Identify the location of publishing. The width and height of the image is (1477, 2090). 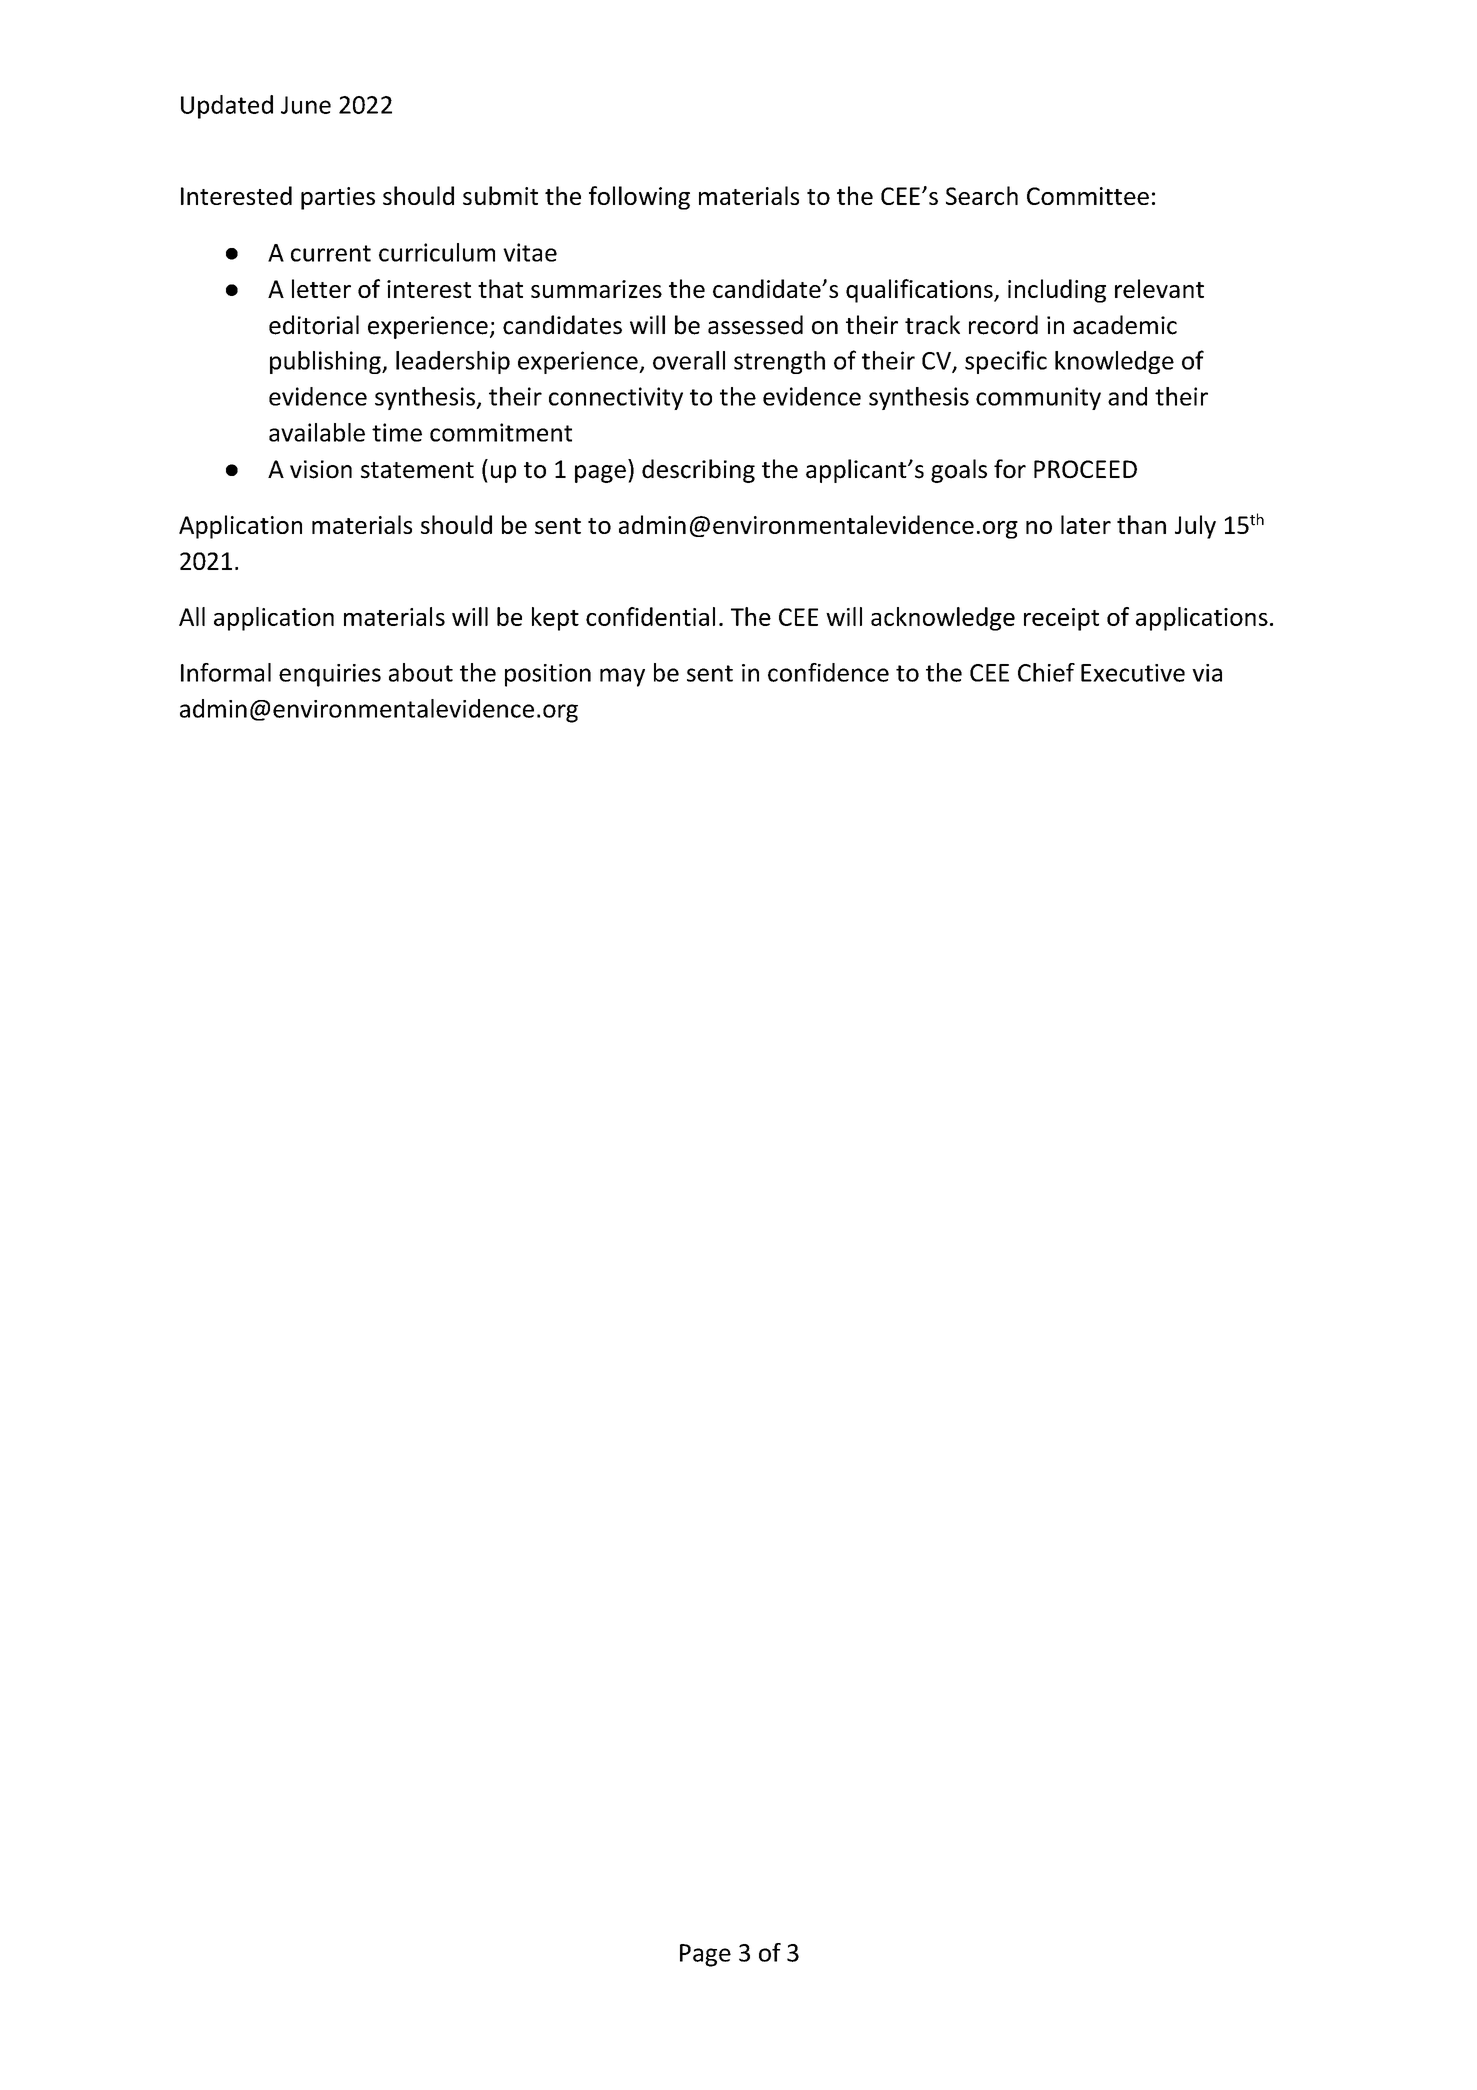
(326, 362).
